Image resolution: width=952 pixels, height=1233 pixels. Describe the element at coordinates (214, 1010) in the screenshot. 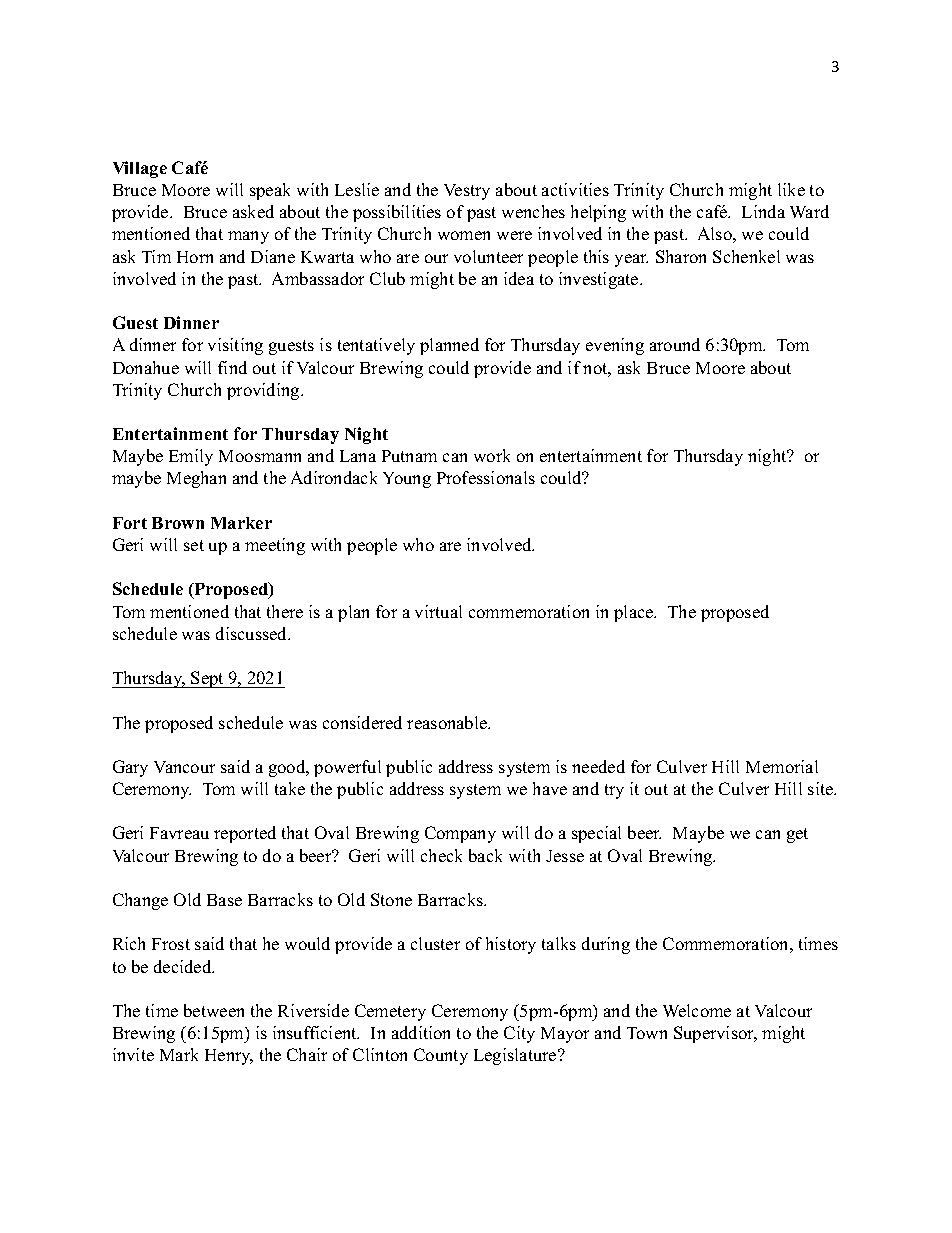

I see `between` at that location.
